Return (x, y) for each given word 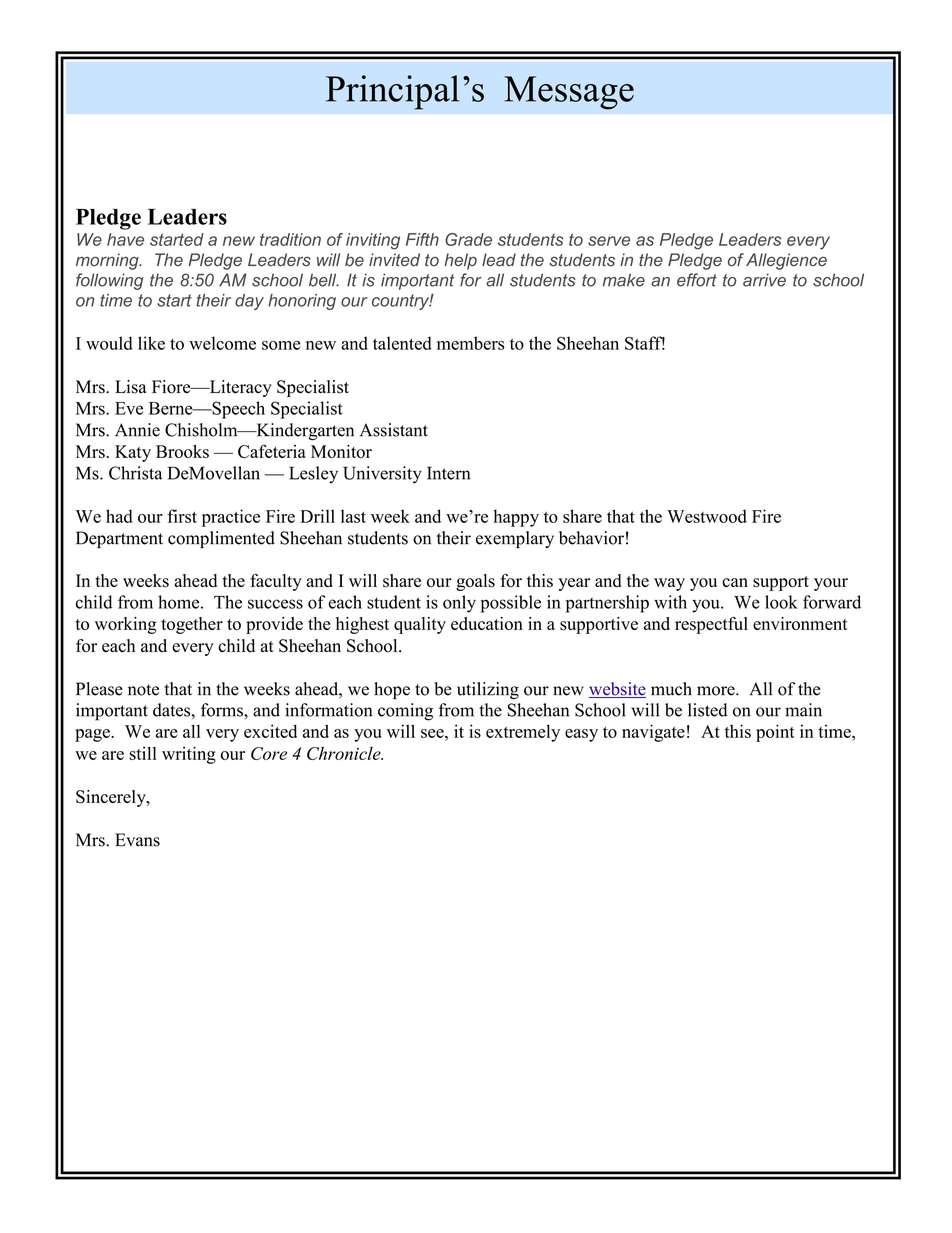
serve (609, 241)
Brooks (182, 451)
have (125, 239)
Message (569, 93)
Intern (448, 473)
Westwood (707, 516)
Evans (137, 840)
